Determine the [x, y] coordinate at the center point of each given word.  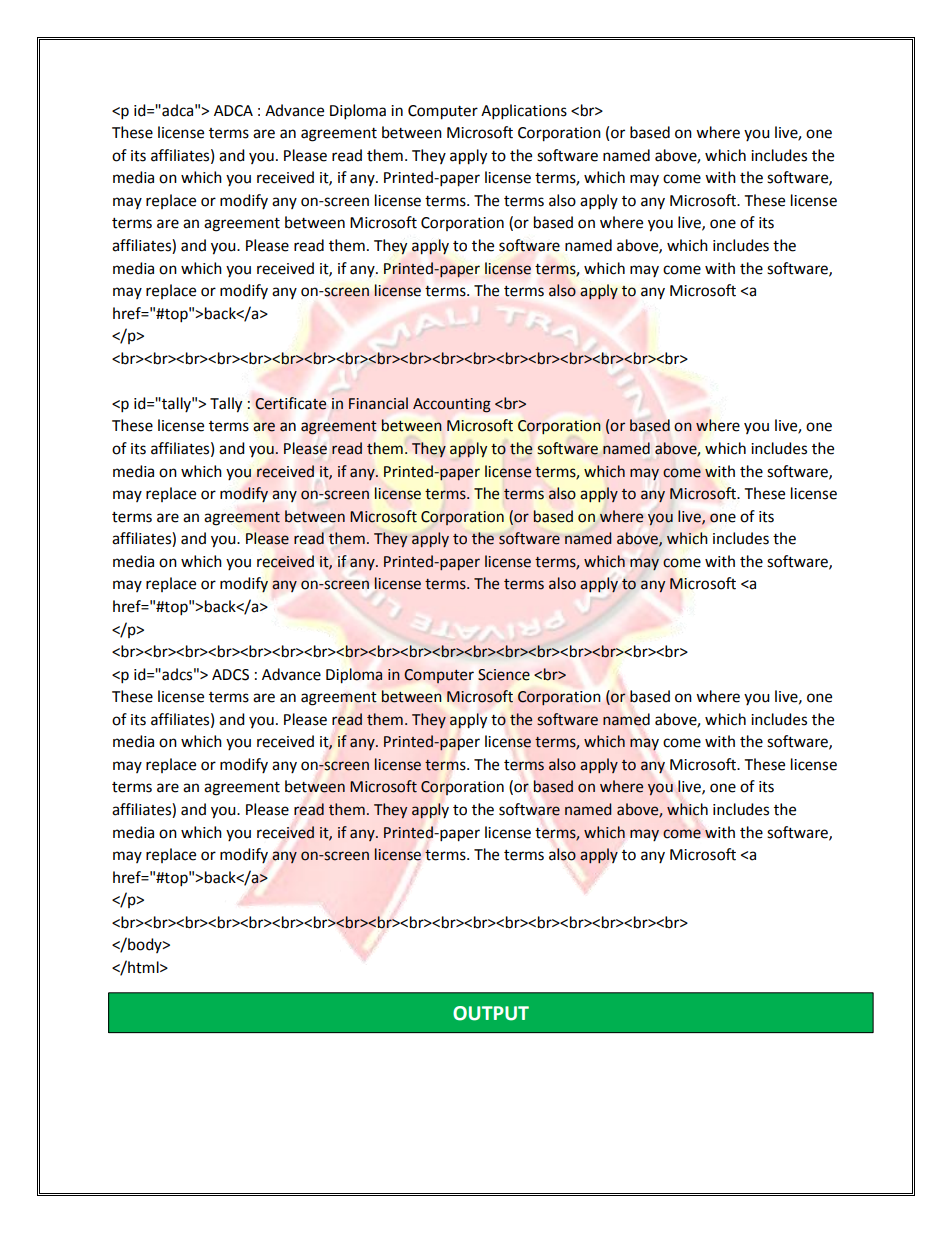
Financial [378, 403]
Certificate [290, 403]
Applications [524, 112]
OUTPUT [491, 1013]
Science [504, 675]
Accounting [452, 405]
